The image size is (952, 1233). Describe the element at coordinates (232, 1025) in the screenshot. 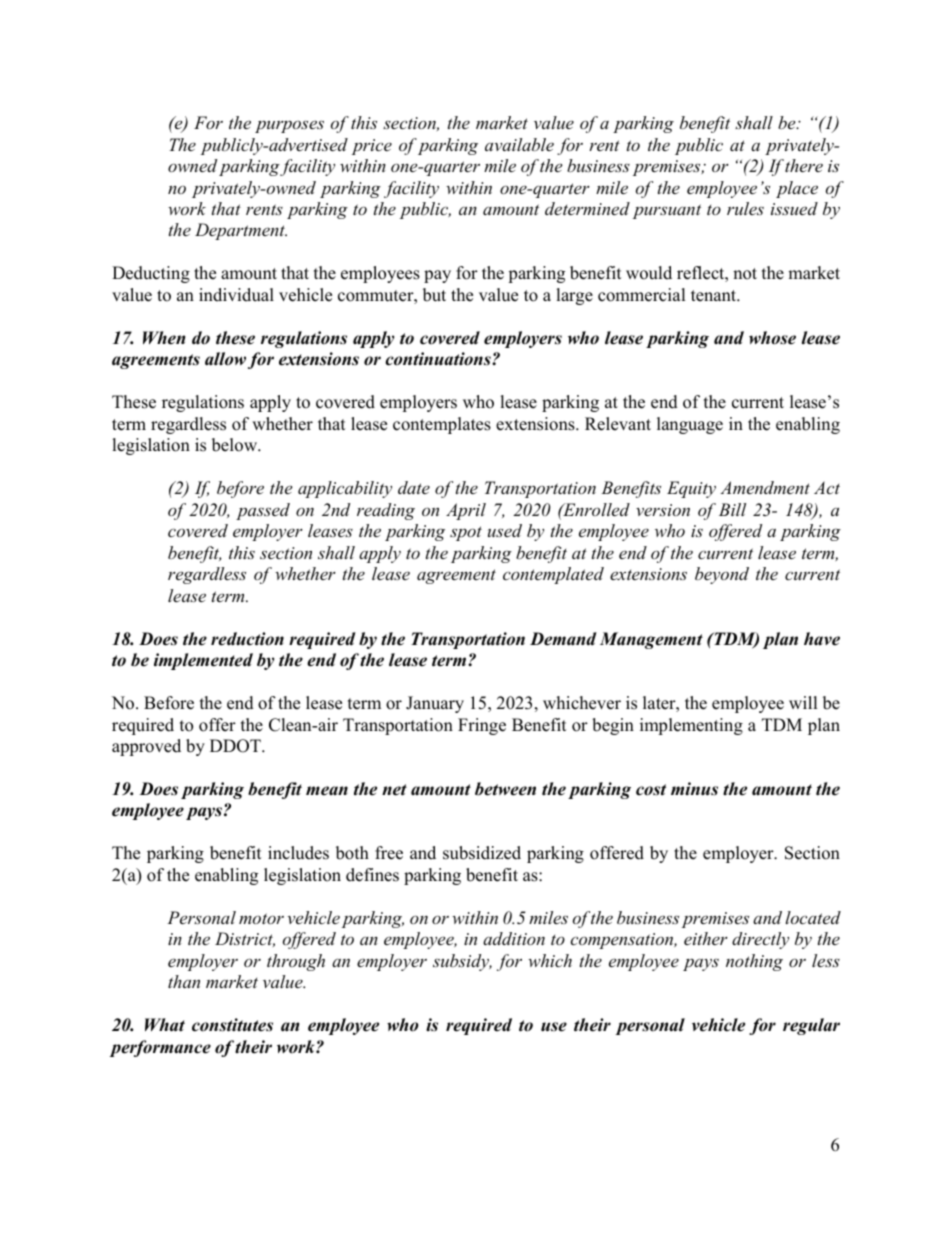

I see `constitutes` at that location.
